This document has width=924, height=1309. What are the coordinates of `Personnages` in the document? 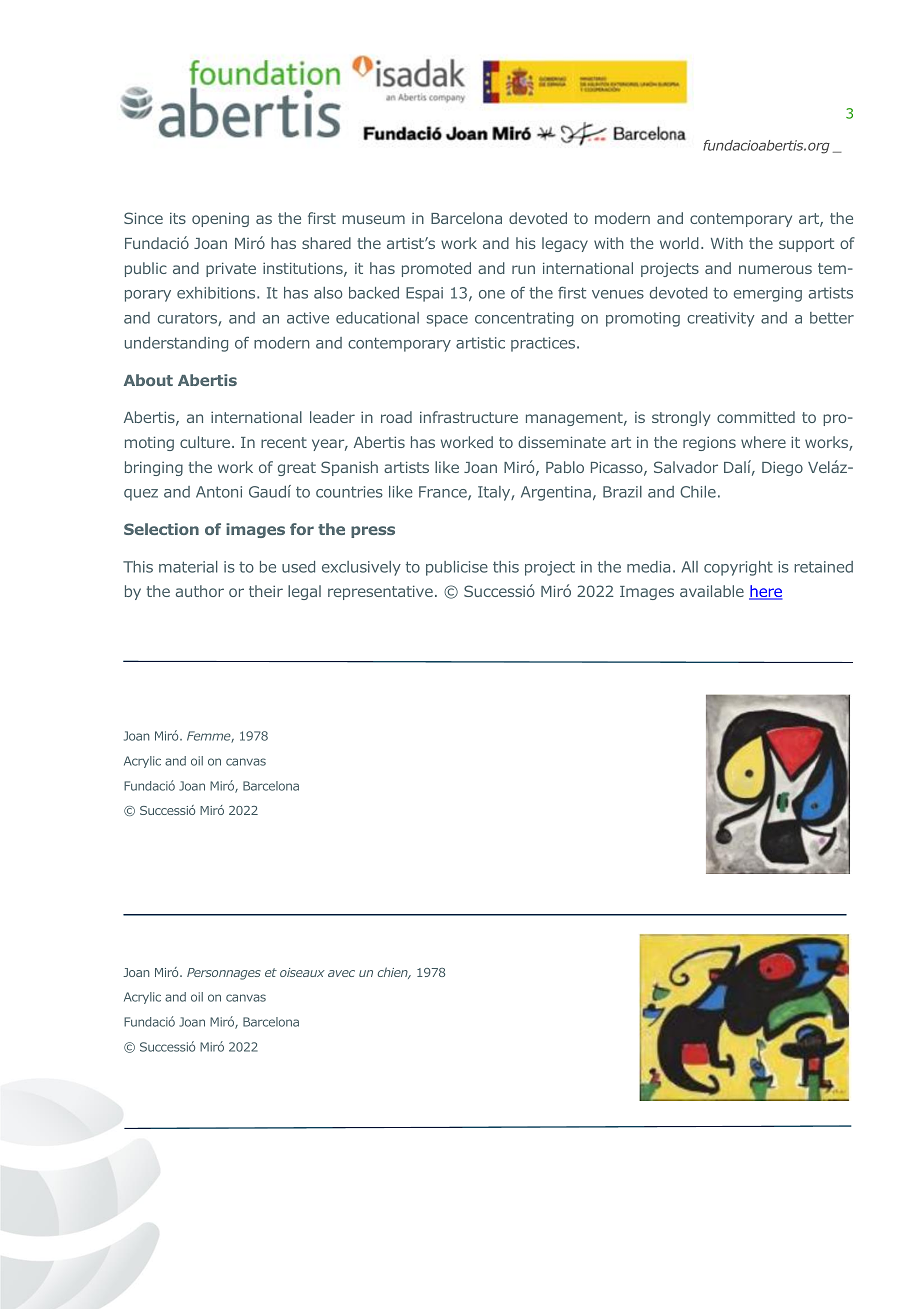 It's located at (224, 974).
